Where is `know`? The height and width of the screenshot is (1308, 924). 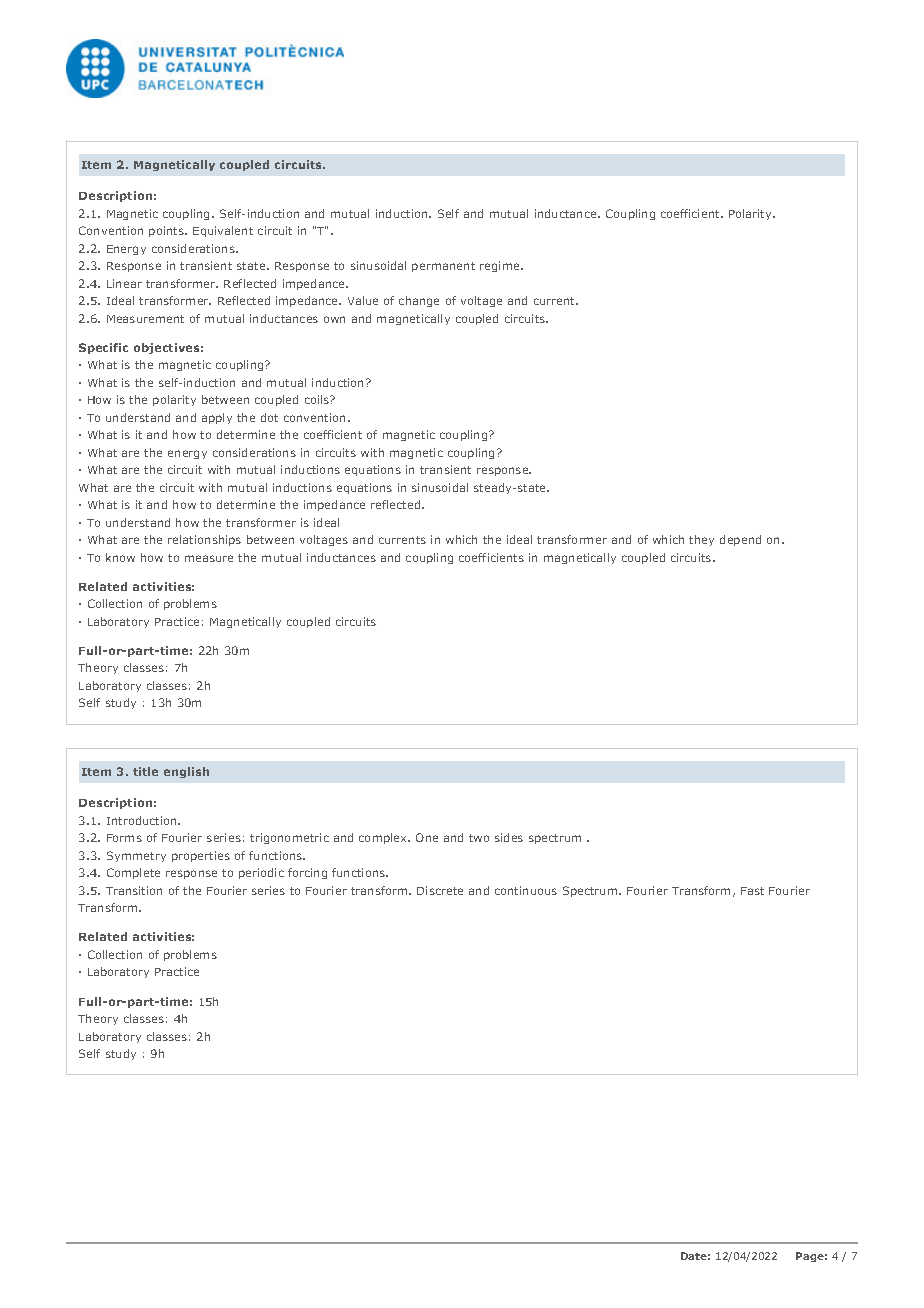 know is located at coordinates (120, 557).
